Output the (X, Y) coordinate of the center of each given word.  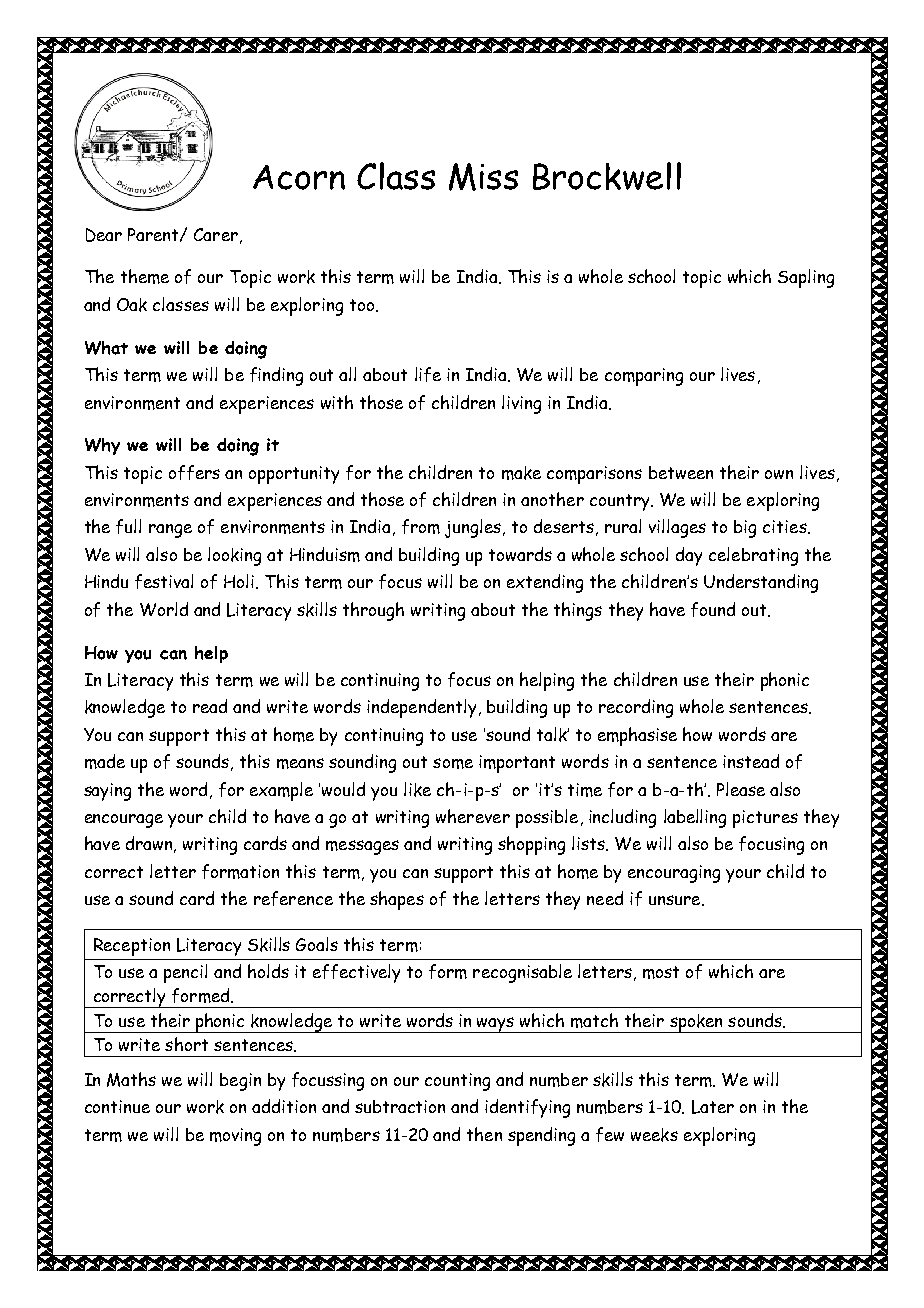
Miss (483, 177)
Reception (132, 947)
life (428, 374)
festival (164, 581)
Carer (216, 234)
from (421, 526)
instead (751, 761)
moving (235, 1137)
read (210, 706)
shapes (397, 900)
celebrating (753, 556)
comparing (644, 377)
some (453, 763)
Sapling (806, 278)
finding (276, 376)
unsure (676, 900)
